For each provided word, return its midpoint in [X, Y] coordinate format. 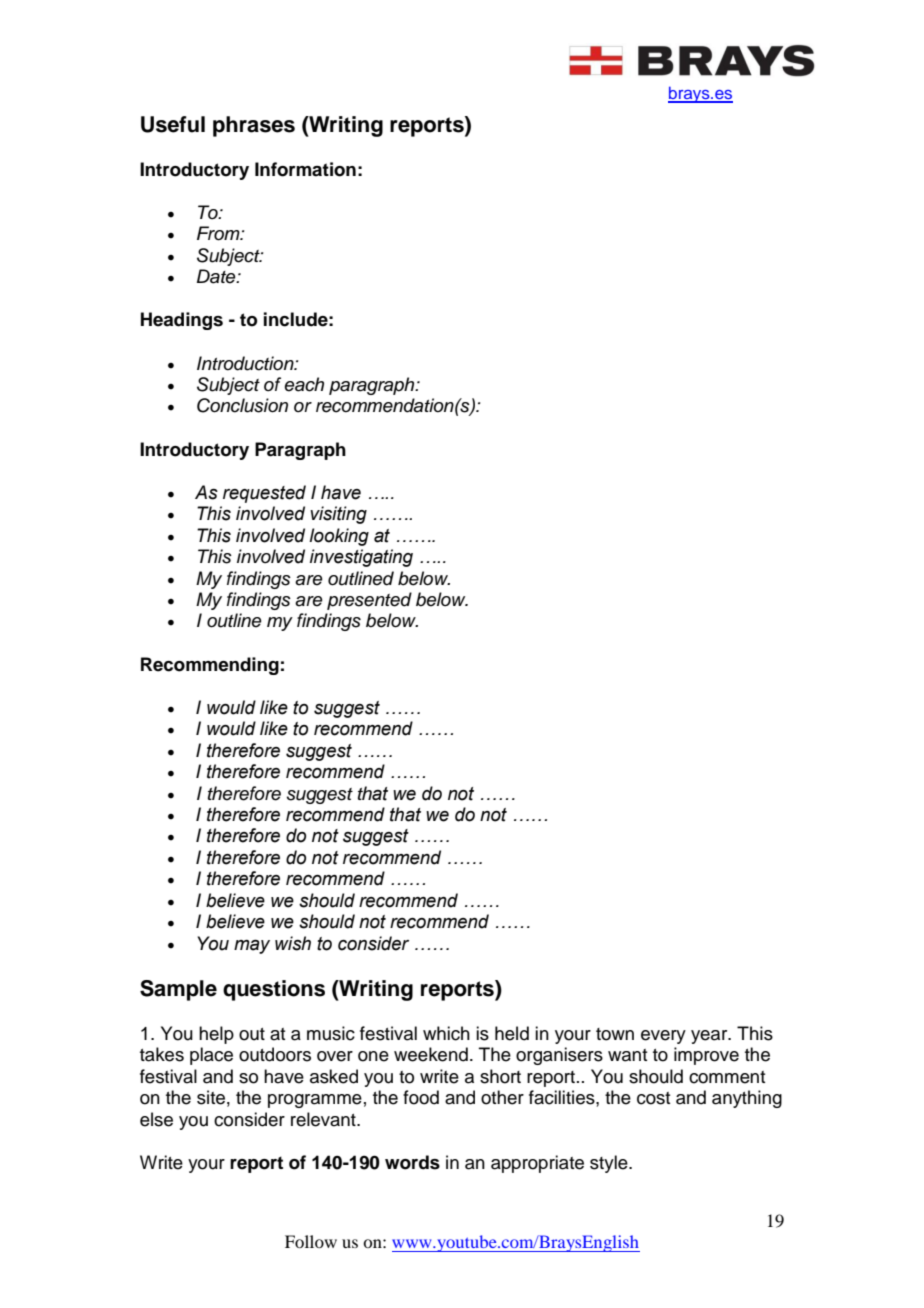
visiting [338, 515]
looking [339, 537]
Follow [311, 1241]
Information [305, 169]
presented [369, 601]
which [446, 1033]
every [663, 1037]
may [252, 947]
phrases [254, 126]
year [710, 1037]
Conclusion [242, 405]
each [304, 384]
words [412, 1162]
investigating [361, 558]
